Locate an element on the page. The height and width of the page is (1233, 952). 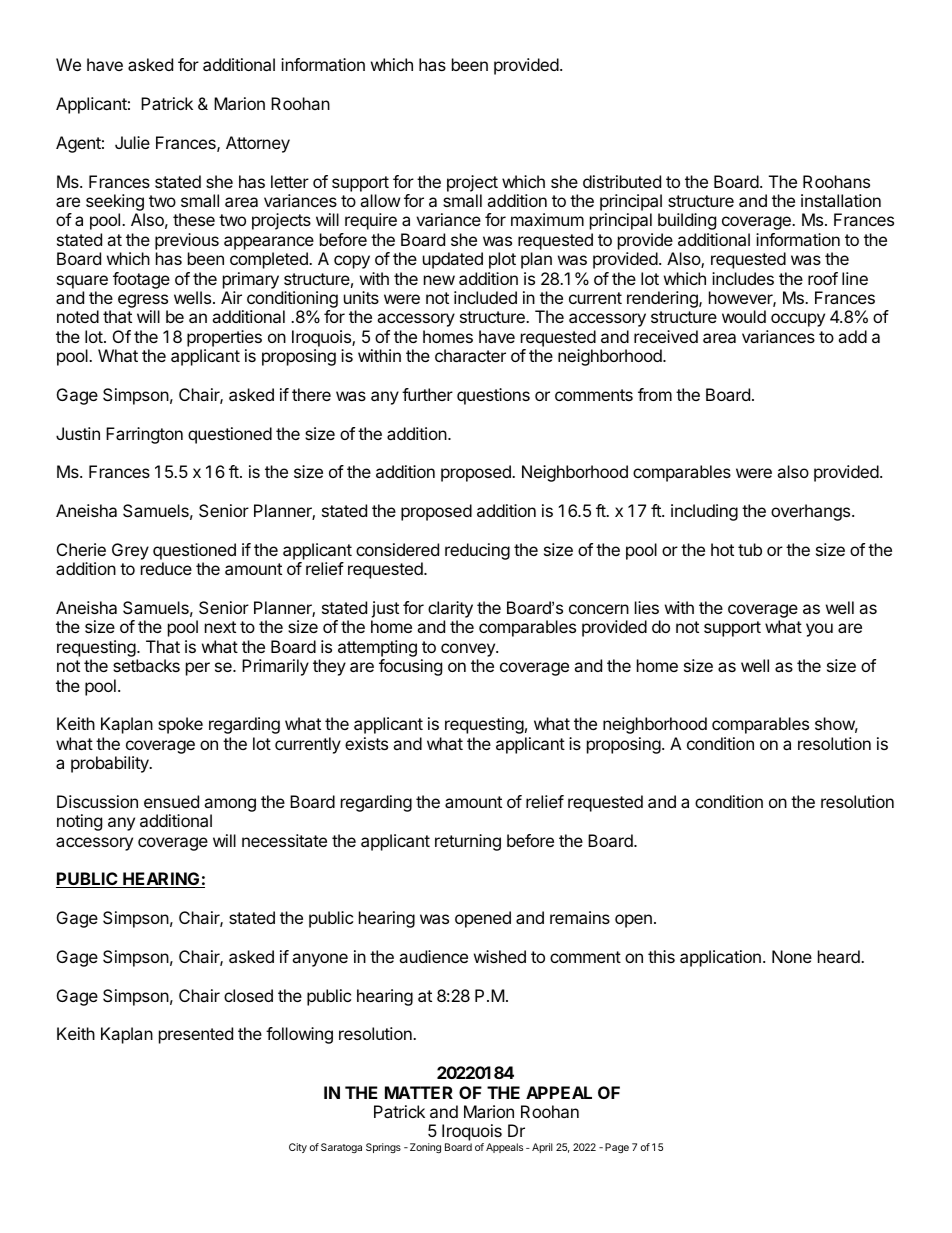
presented is located at coordinates (196, 1035).
